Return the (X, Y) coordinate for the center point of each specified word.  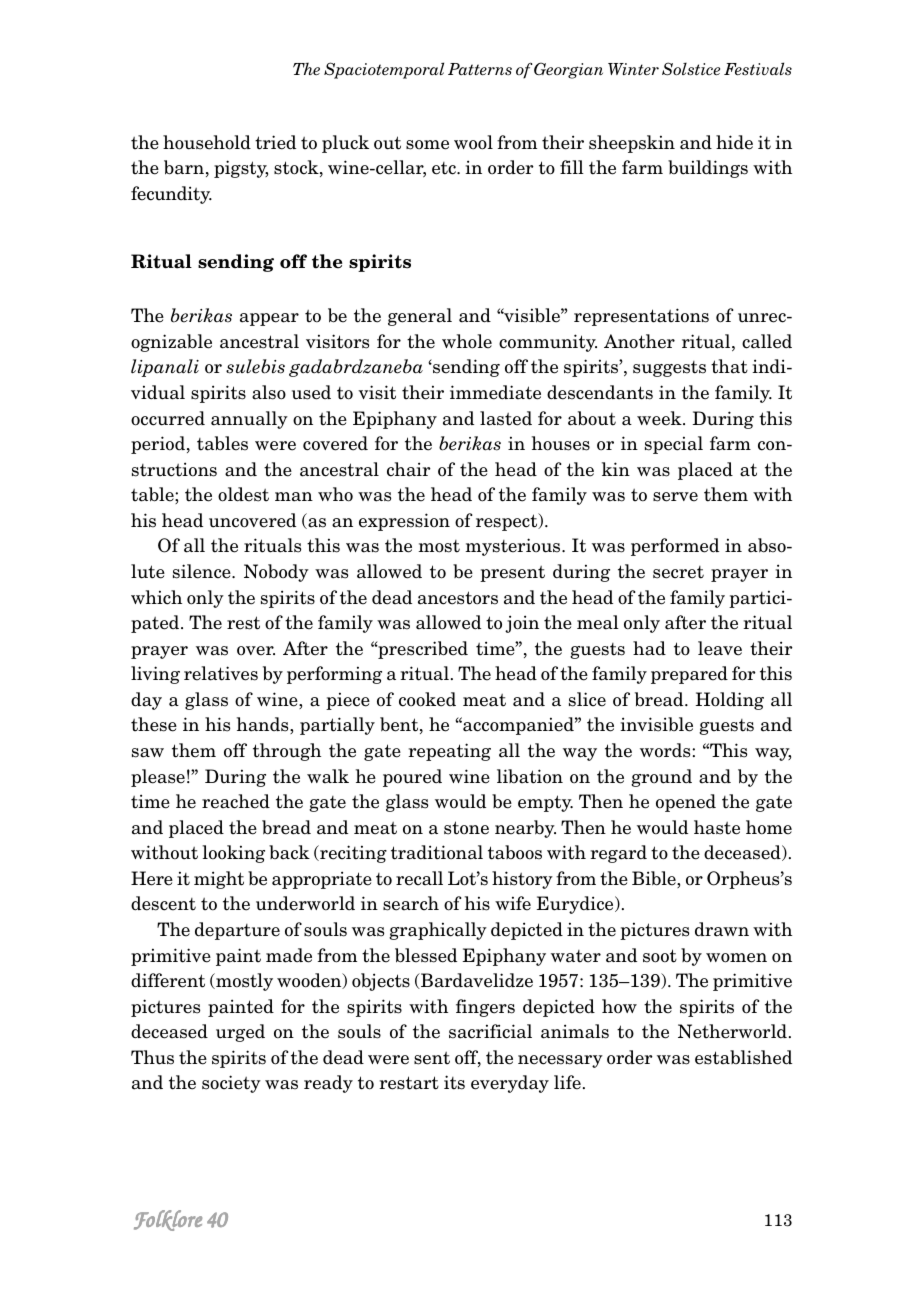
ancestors (458, 598)
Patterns (480, 69)
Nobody (276, 573)
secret (678, 572)
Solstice (691, 69)
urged (240, 1033)
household (207, 142)
